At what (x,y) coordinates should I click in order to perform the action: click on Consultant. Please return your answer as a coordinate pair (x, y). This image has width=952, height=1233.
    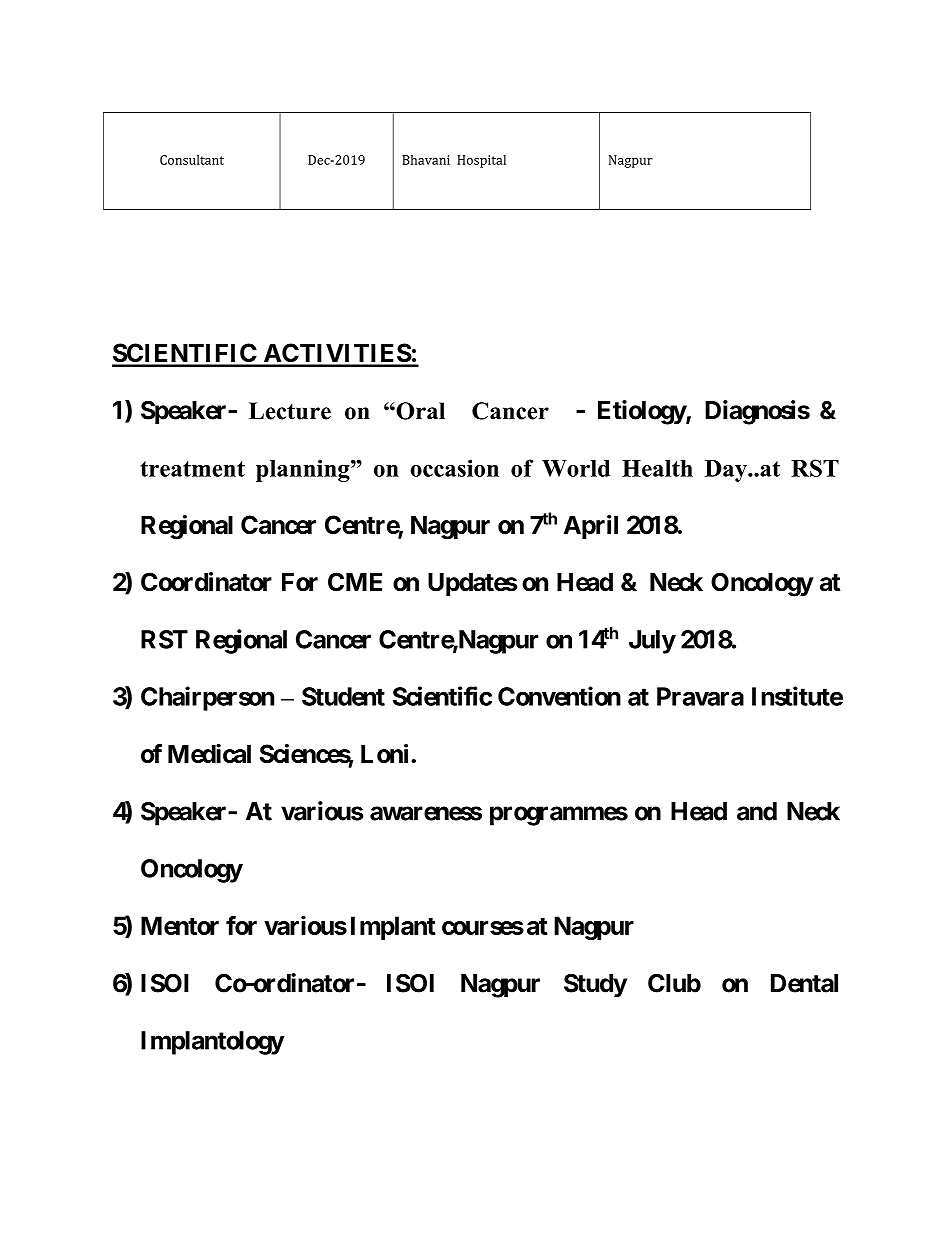
    Looking at the image, I should click on (192, 160).
